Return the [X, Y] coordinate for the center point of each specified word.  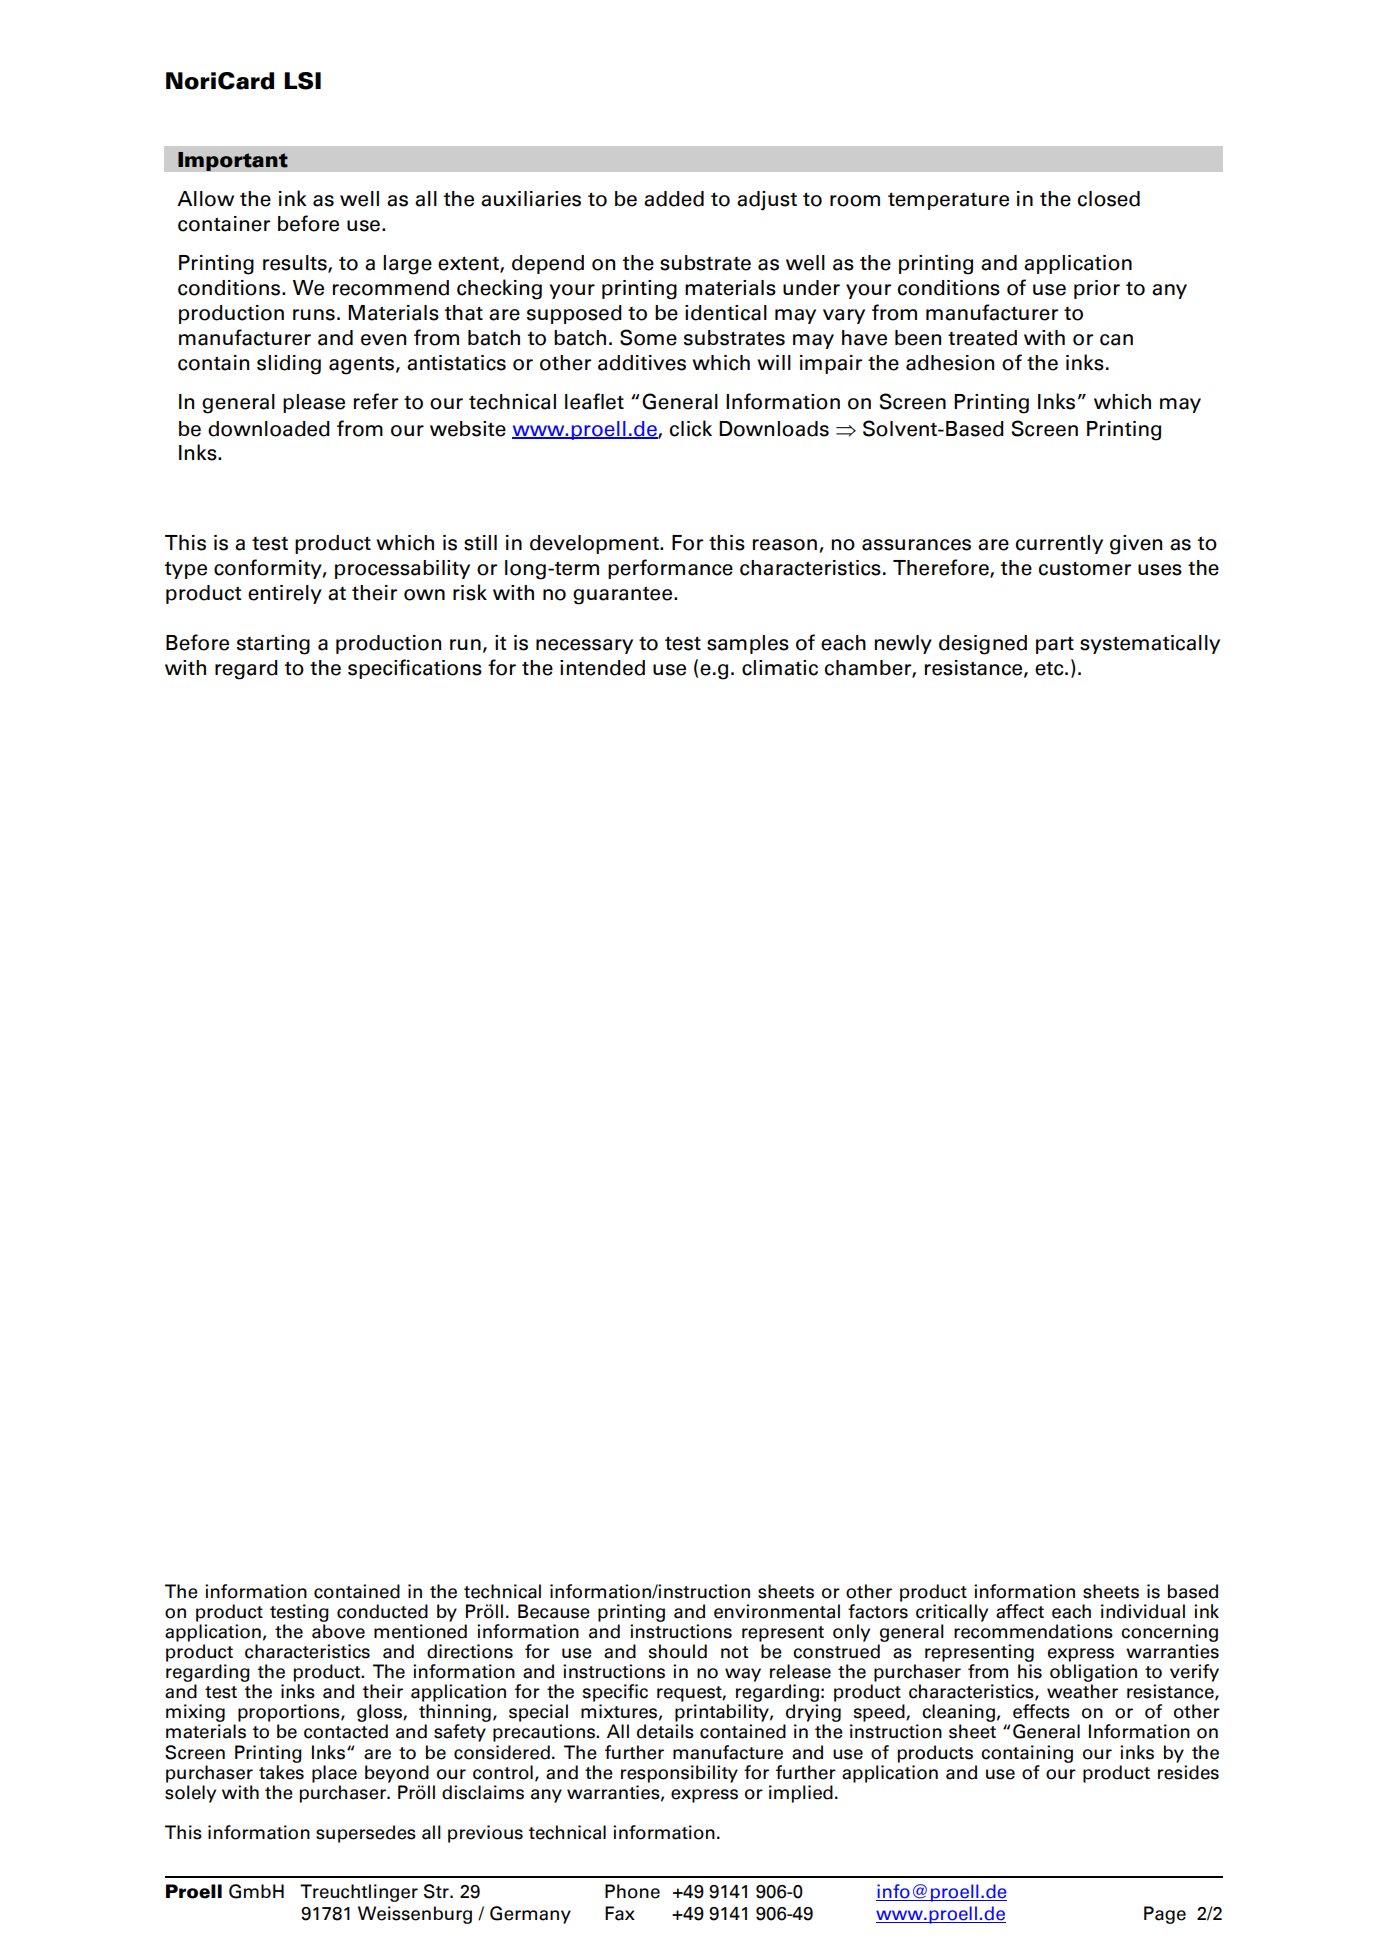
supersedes [366, 1834]
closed [1109, 199]
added [674, 199]
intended [602, 668]
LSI [302, 81]
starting [273, 645]
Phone [632, 1891]
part [1055, 645]
